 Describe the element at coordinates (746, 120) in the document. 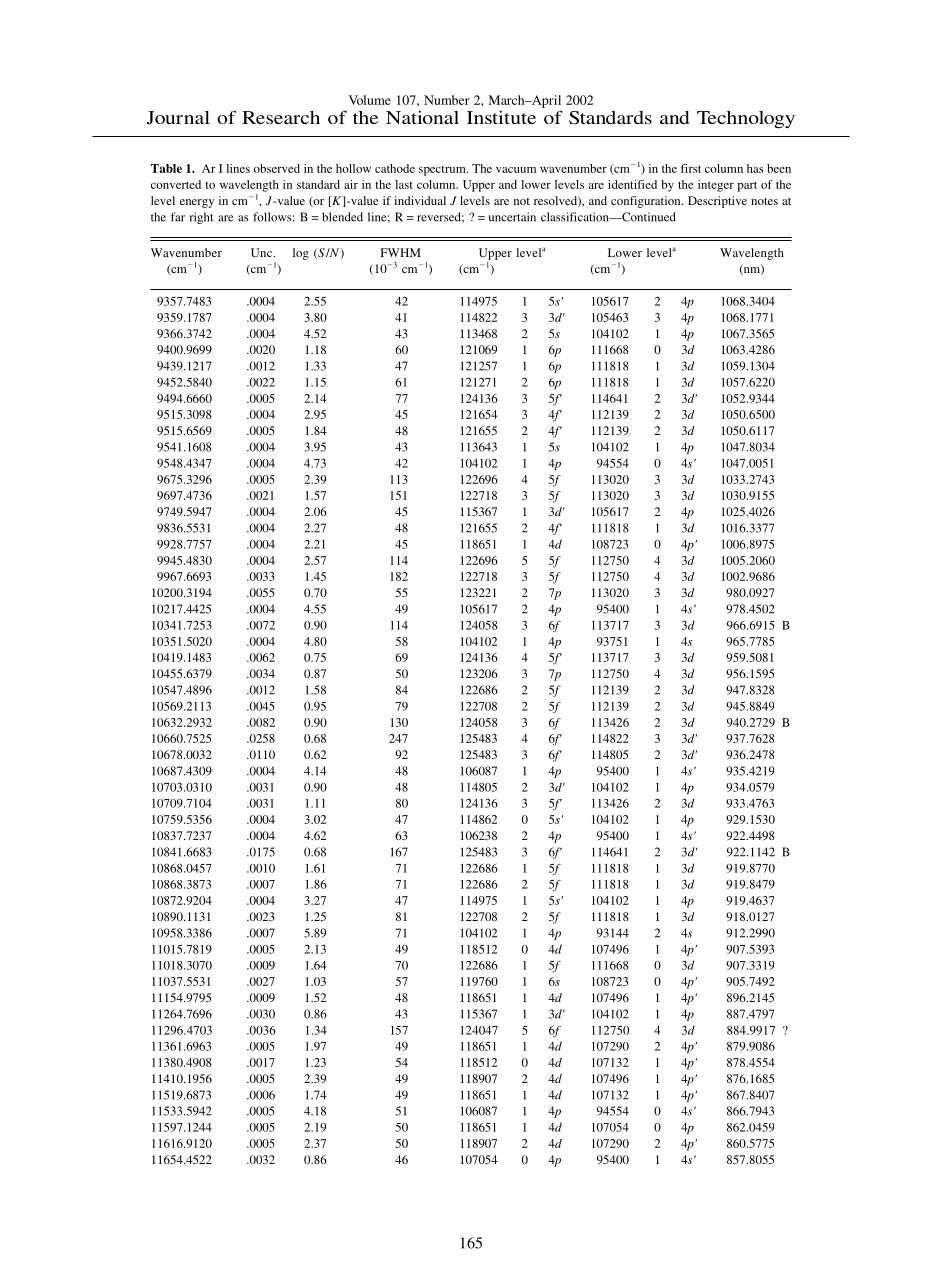

I see `Technology` at that location.
